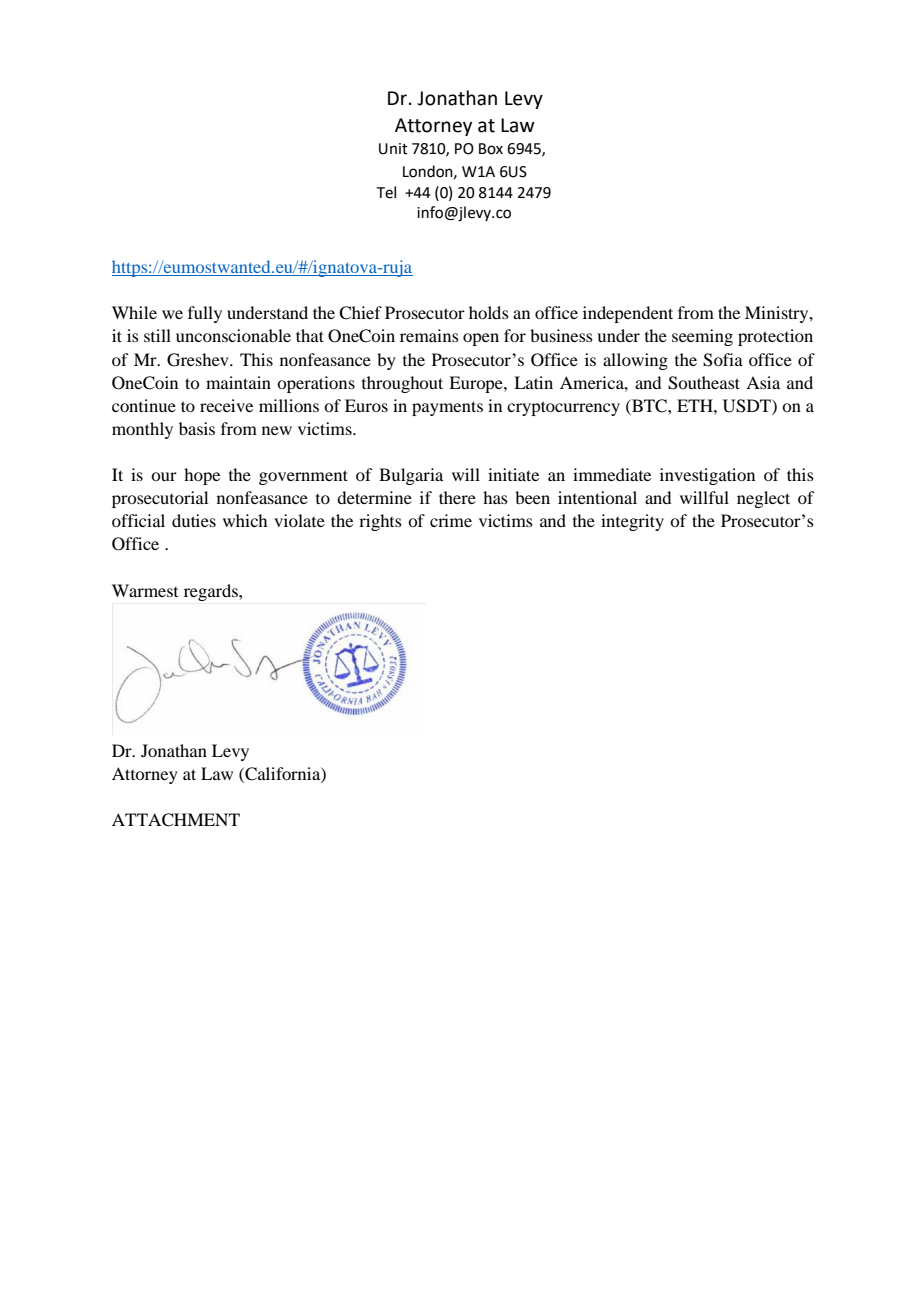 This page has width=924, height=1308. I want to click on integrity, so click(632, 522).
